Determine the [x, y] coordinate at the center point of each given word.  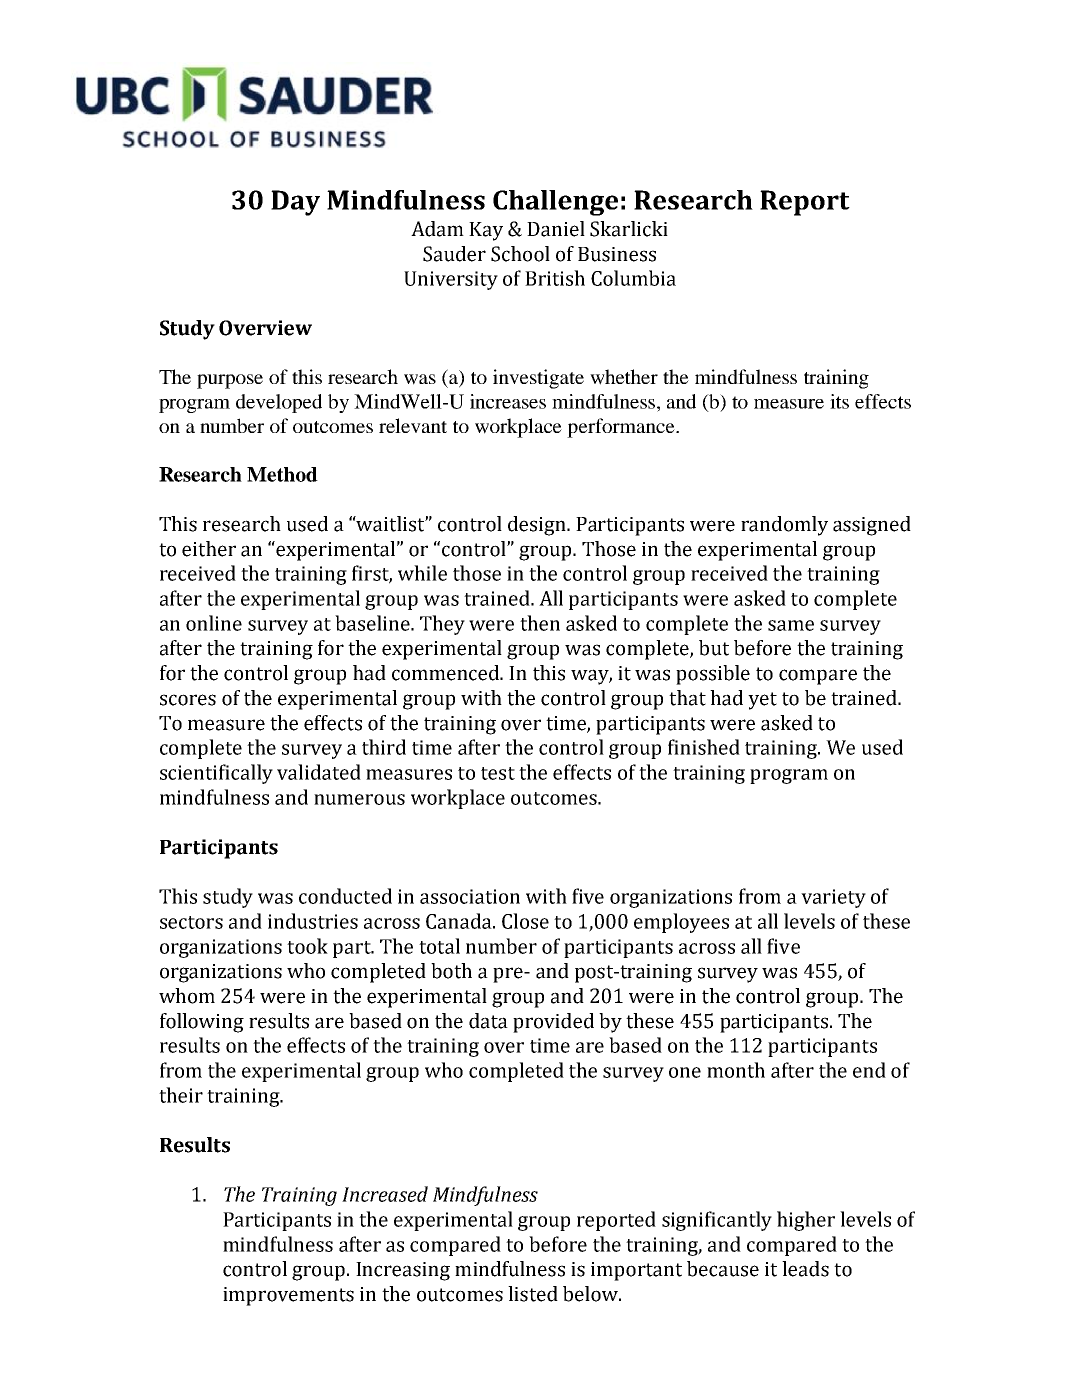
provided [553, 1023]
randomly [784, 526]
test [498, 773]
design [538, 526]
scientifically [216, 774]
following [202, 1023]
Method [282, 474]
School [520, 254]
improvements [288, 1296]
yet [762, 701]
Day [295, 203]
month [736, 1070]
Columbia [633, 278]
